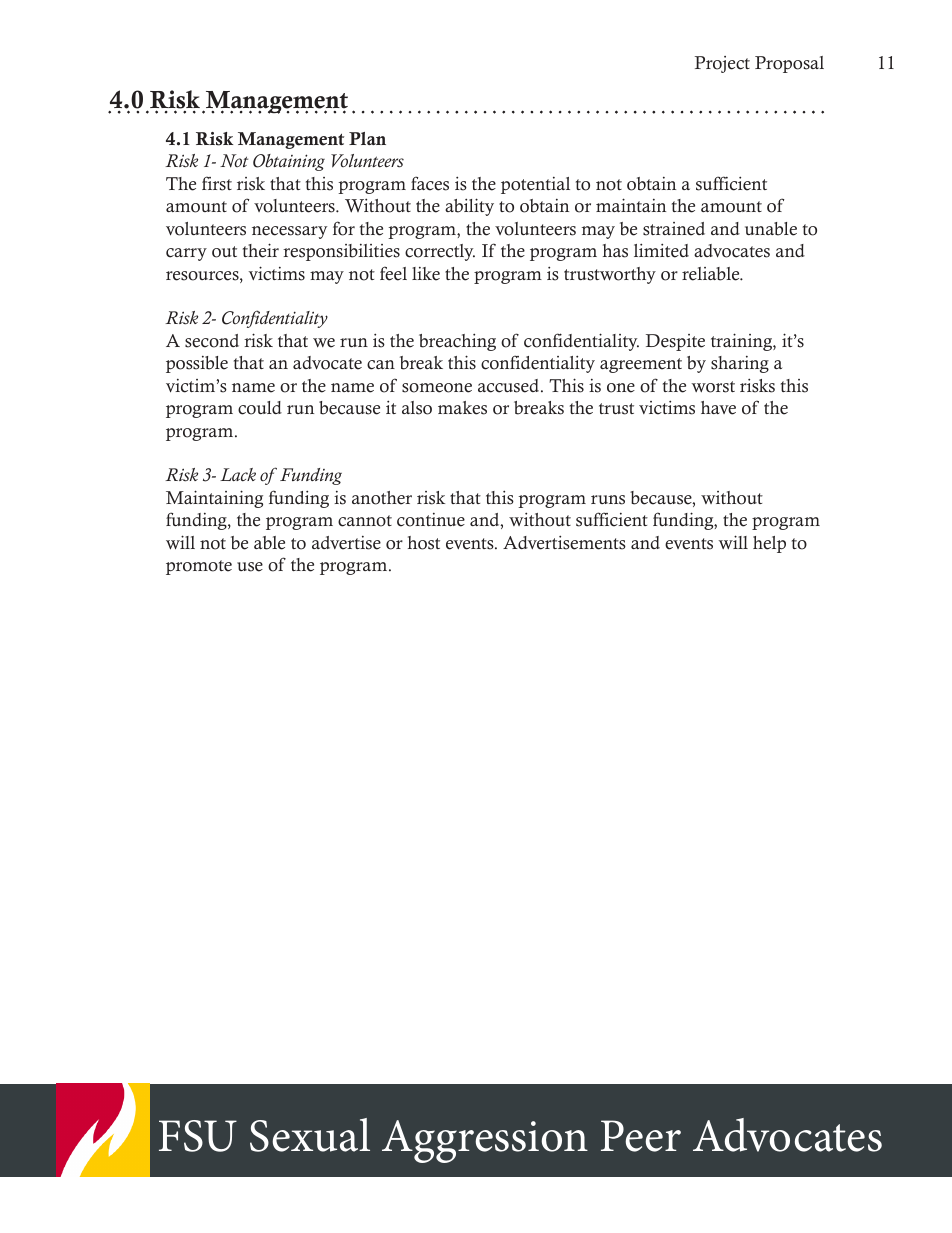 This page has width=952, height=1233. What do you see at coordinates (217, 183) in the page?
I see `first` at bounding box center [217, 183].
